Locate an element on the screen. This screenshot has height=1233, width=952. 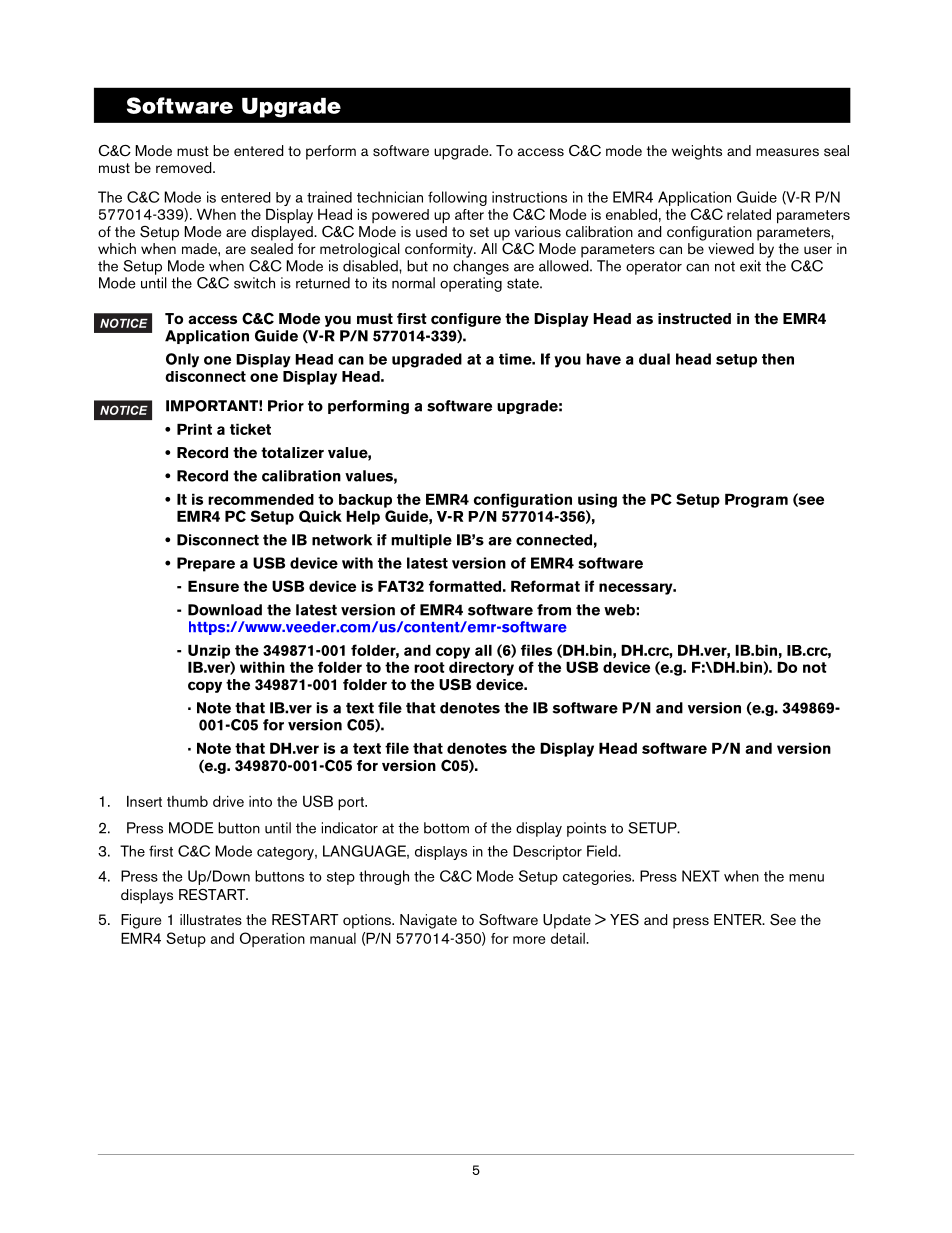
NEXT is located at coordinates (701, 876).
